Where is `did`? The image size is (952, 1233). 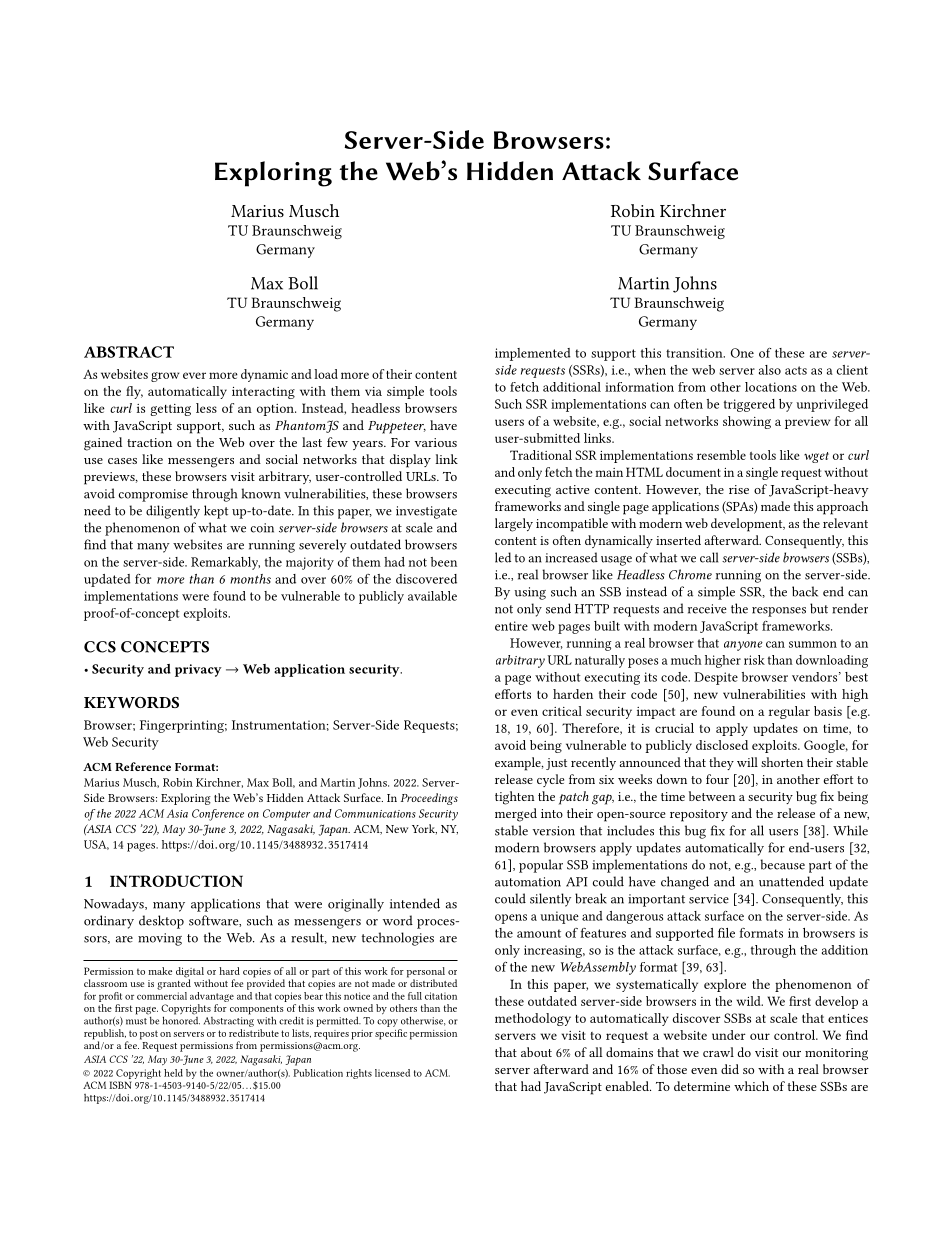
did is located at coordinates (730, 1069).
